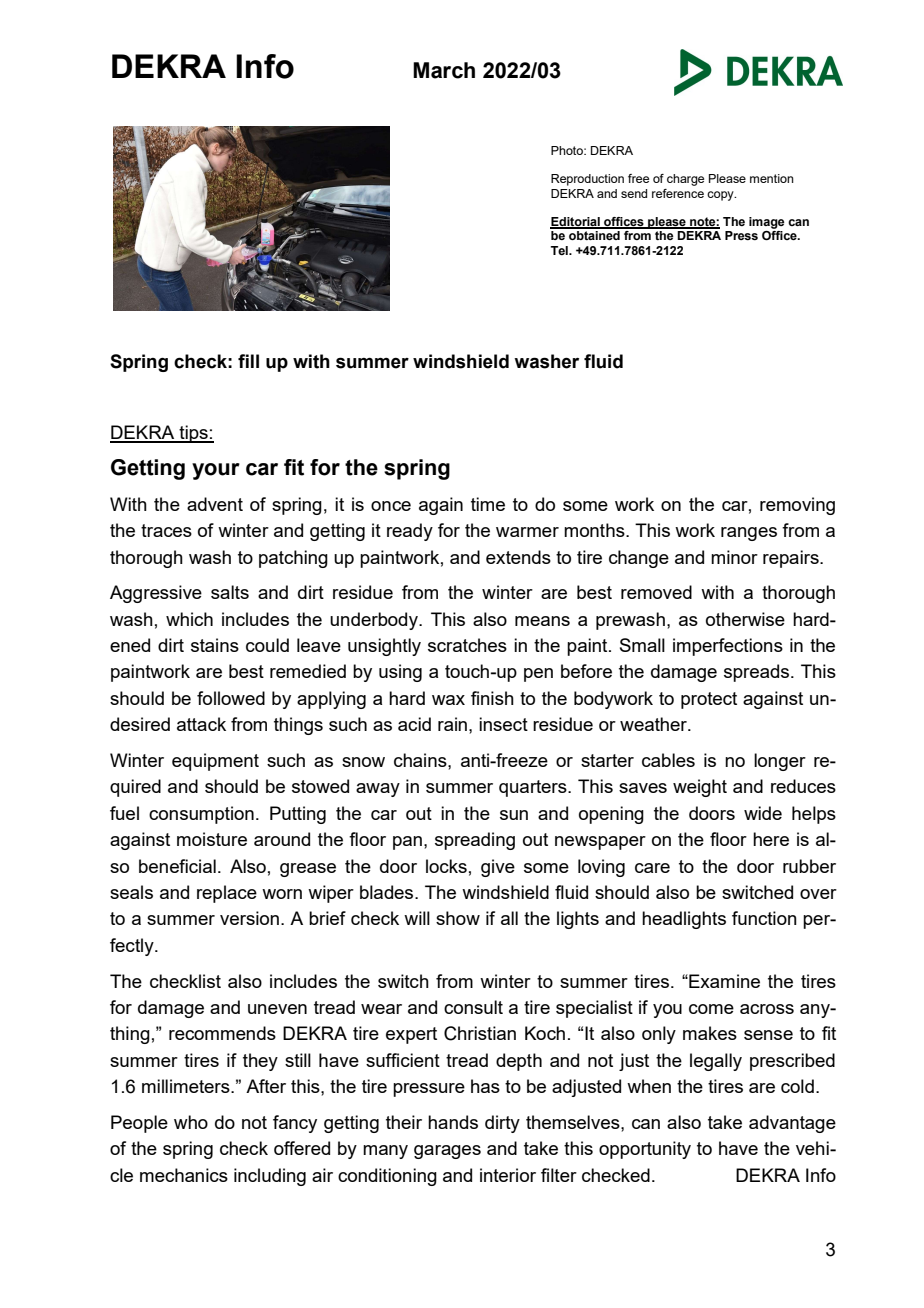 Image resolution: width=924 pixels, height=1308 pixels. I want to click on Reproduction, so click(587, 180).
